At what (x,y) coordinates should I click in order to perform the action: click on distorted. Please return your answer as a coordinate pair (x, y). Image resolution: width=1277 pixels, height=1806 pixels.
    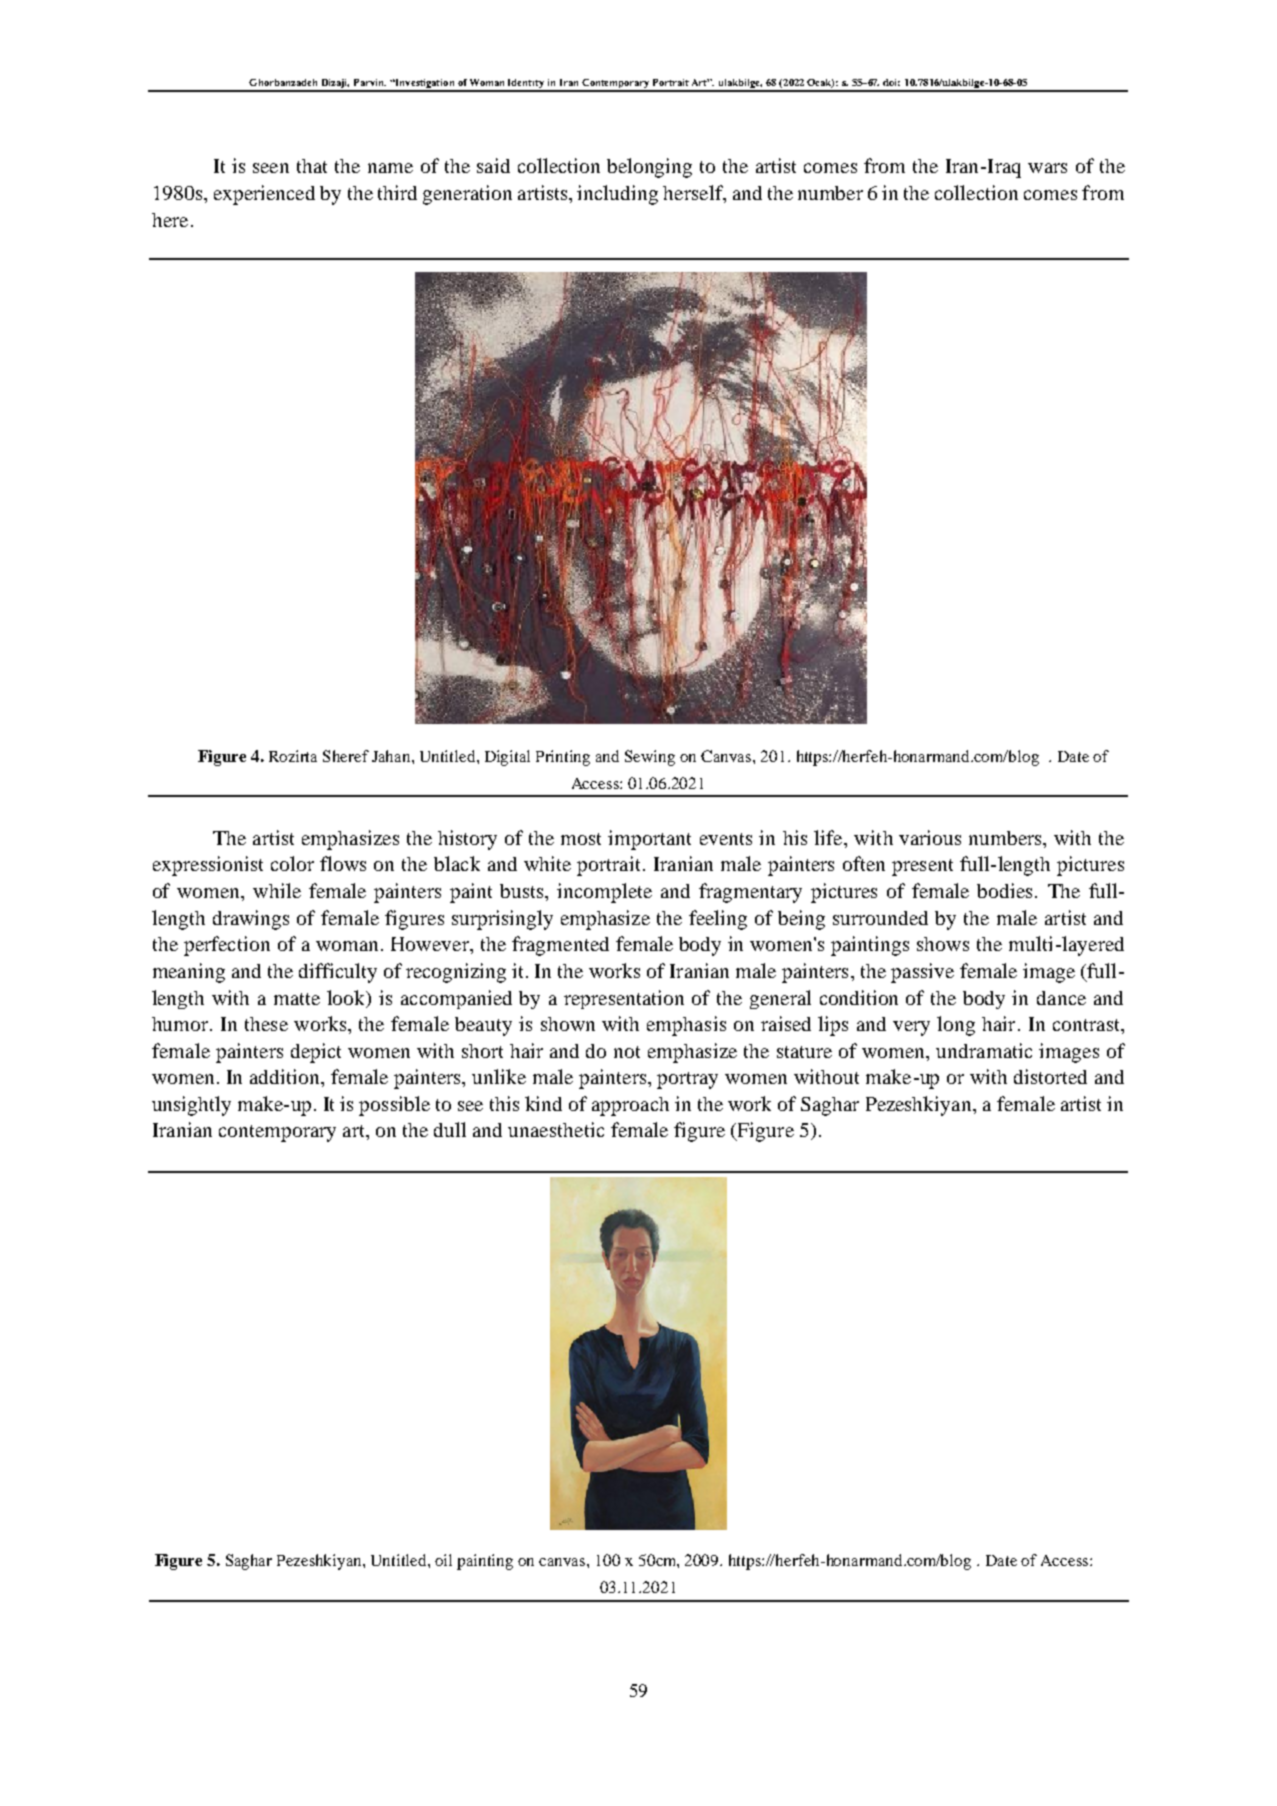
    Looking at the image, I should click on (1050, 1076).
